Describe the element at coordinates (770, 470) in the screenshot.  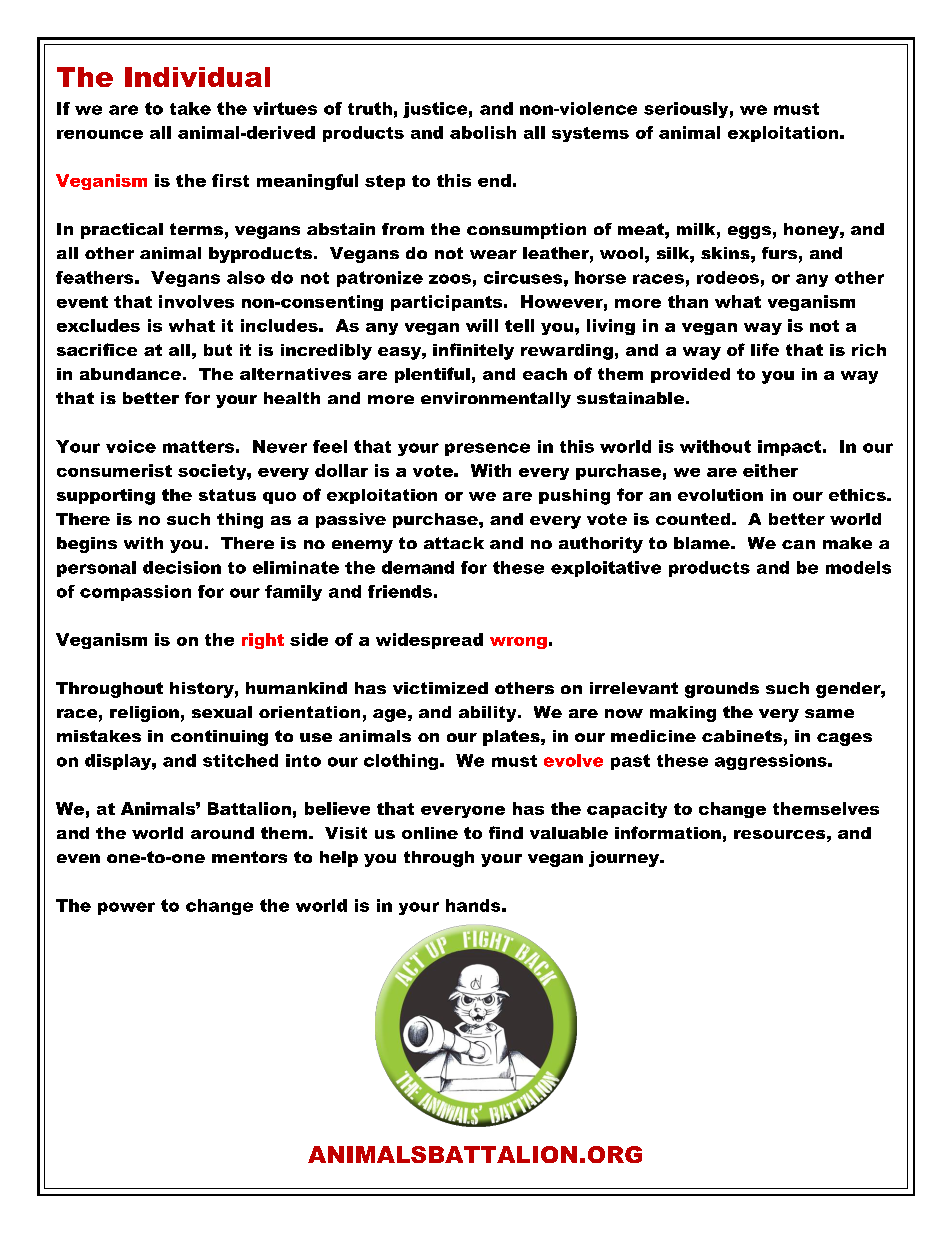
I see `either` at that location.
